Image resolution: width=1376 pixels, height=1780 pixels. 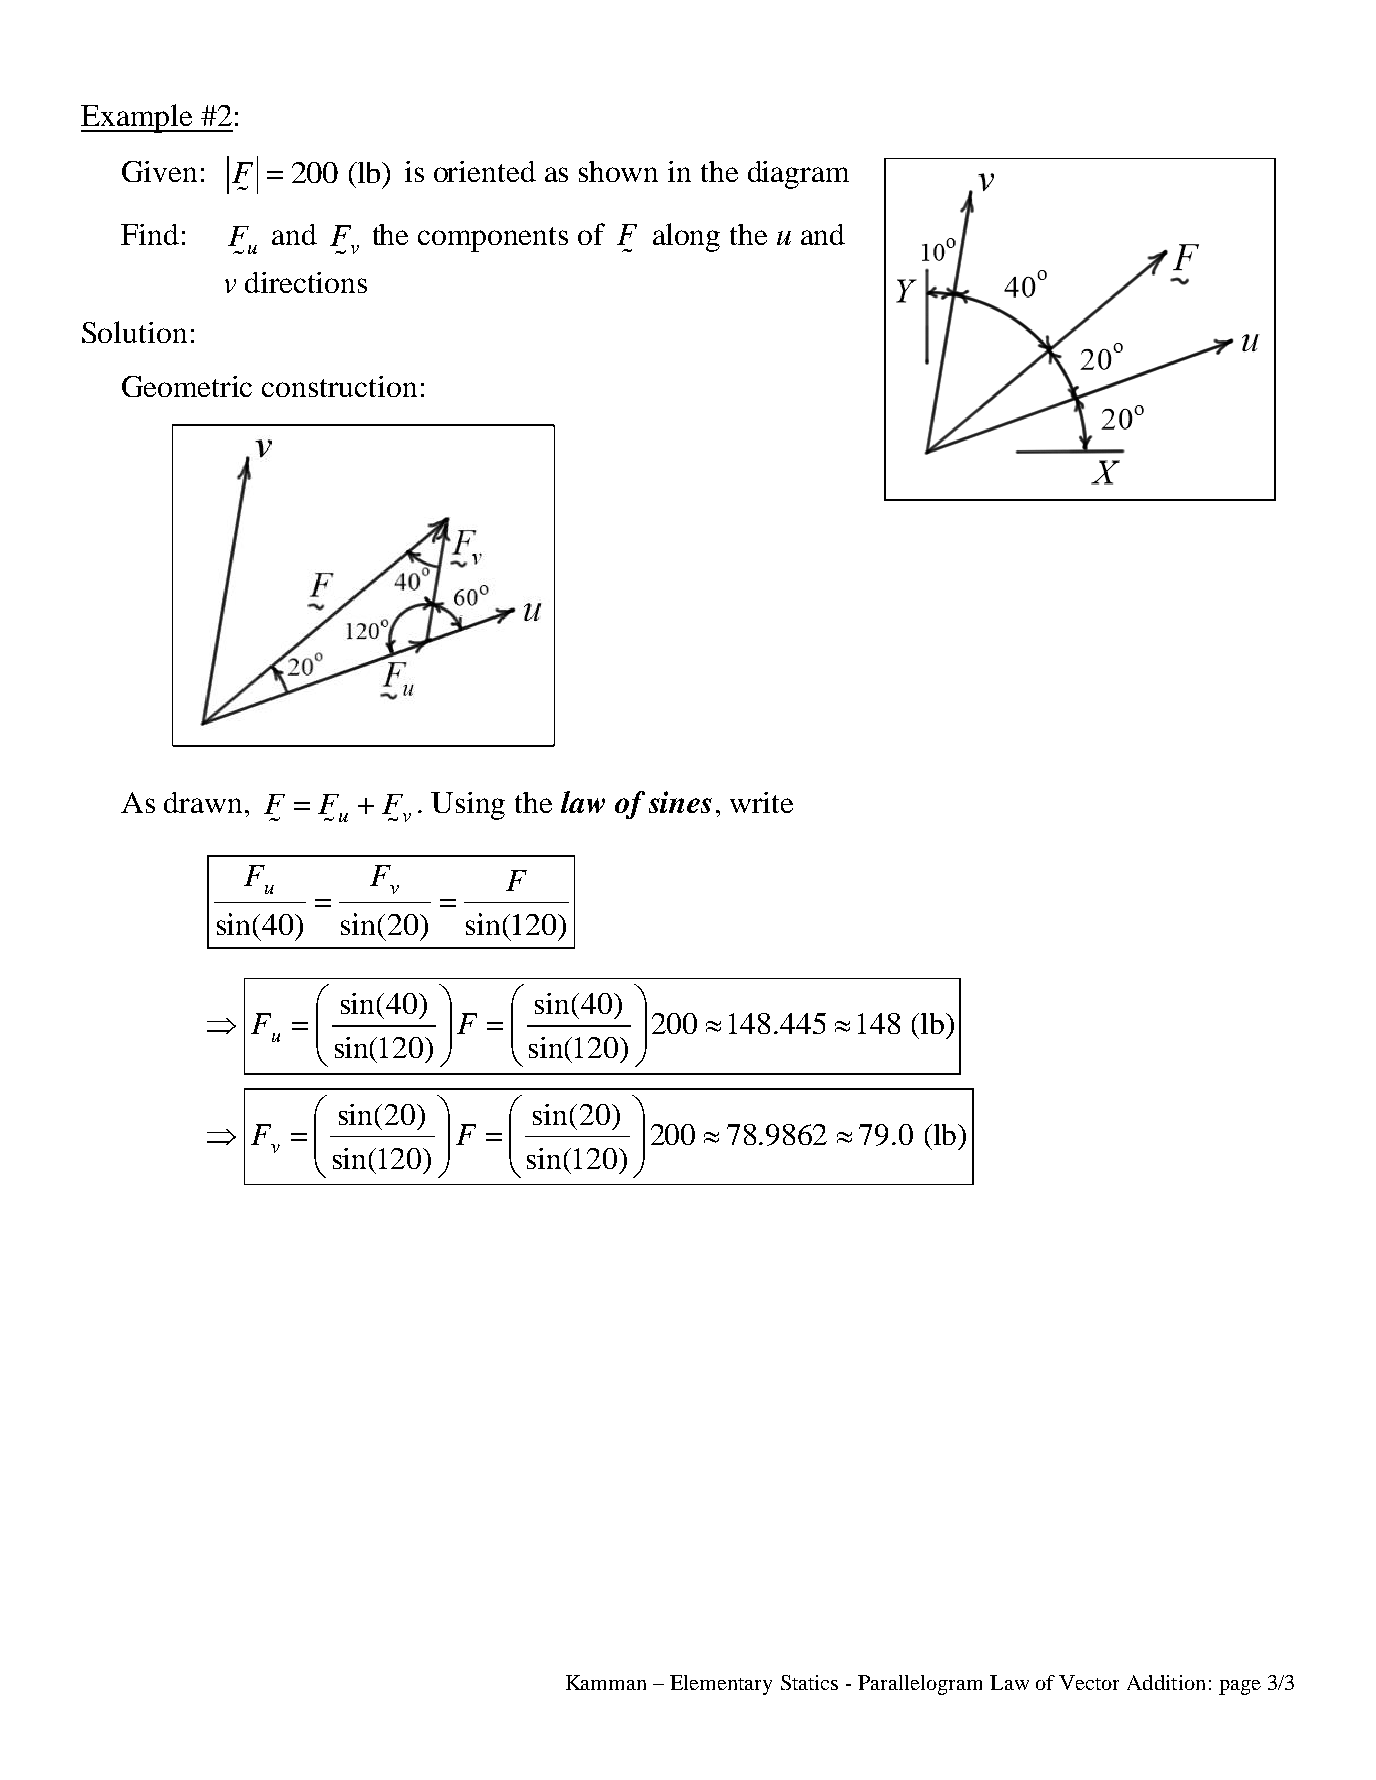 I want to click on drawn, so click(x=203, y=802).
